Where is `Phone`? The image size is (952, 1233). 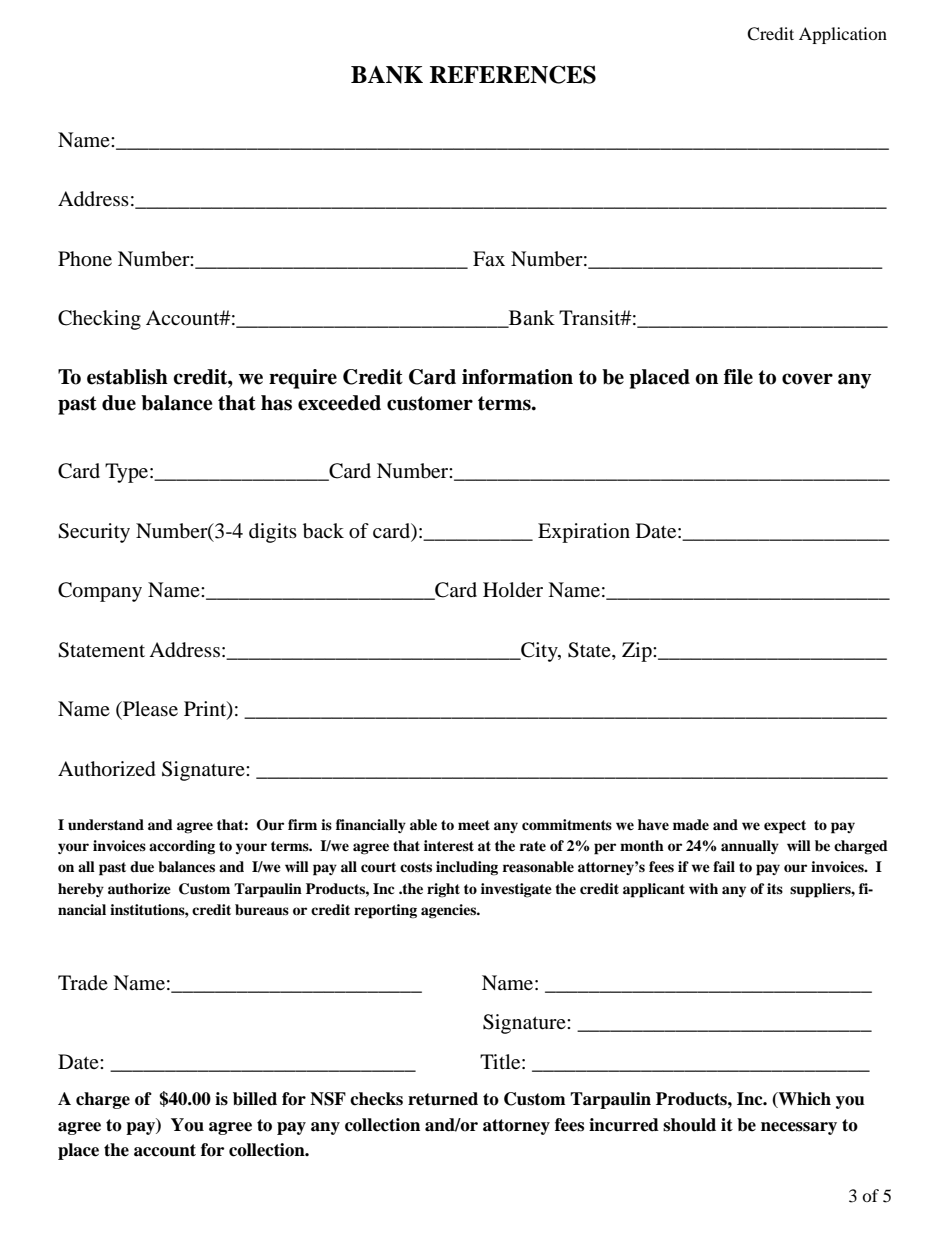
Phone is located at coordinates (85, 259).
